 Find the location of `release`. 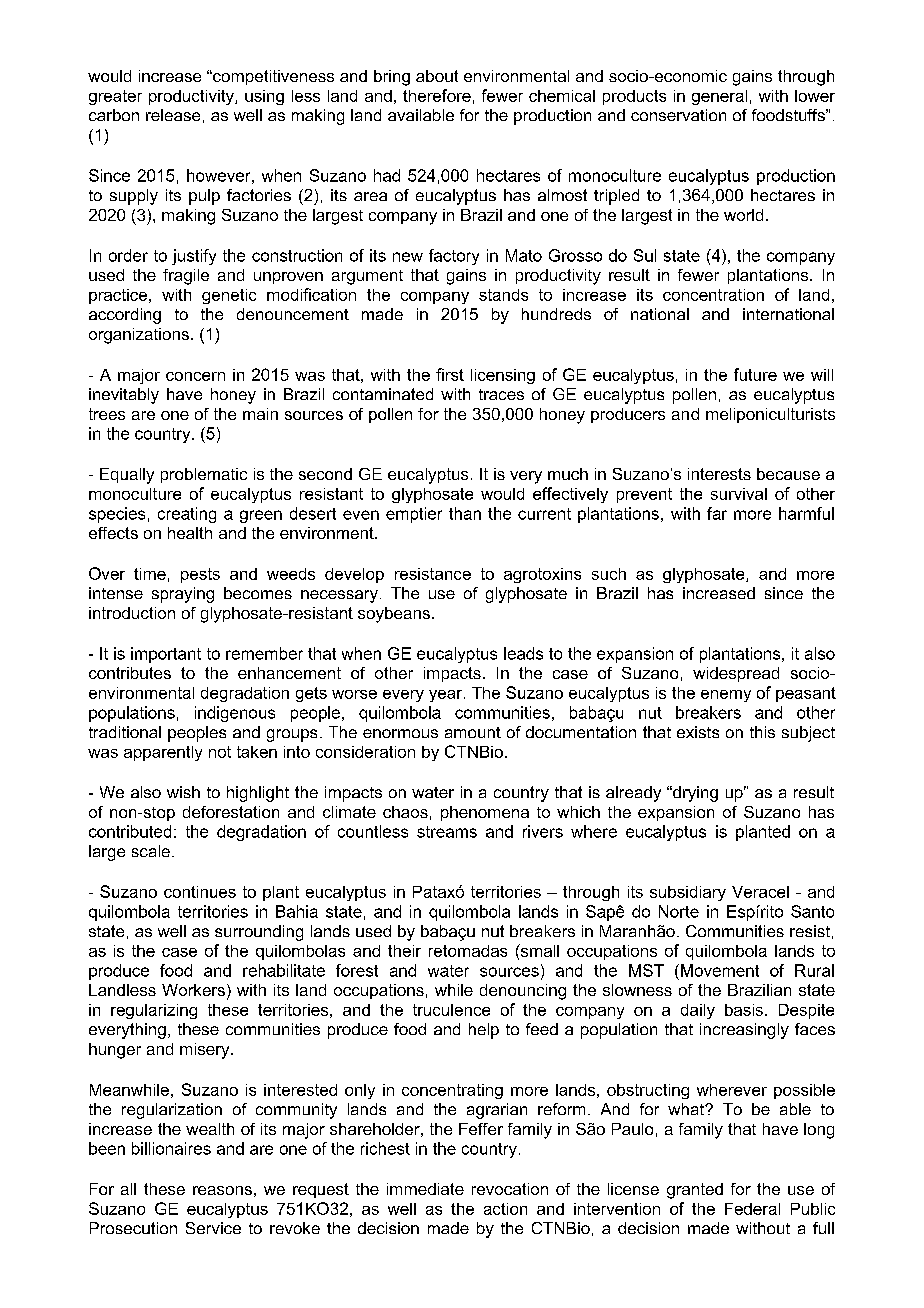

release is located at coordinates (173, 115).
